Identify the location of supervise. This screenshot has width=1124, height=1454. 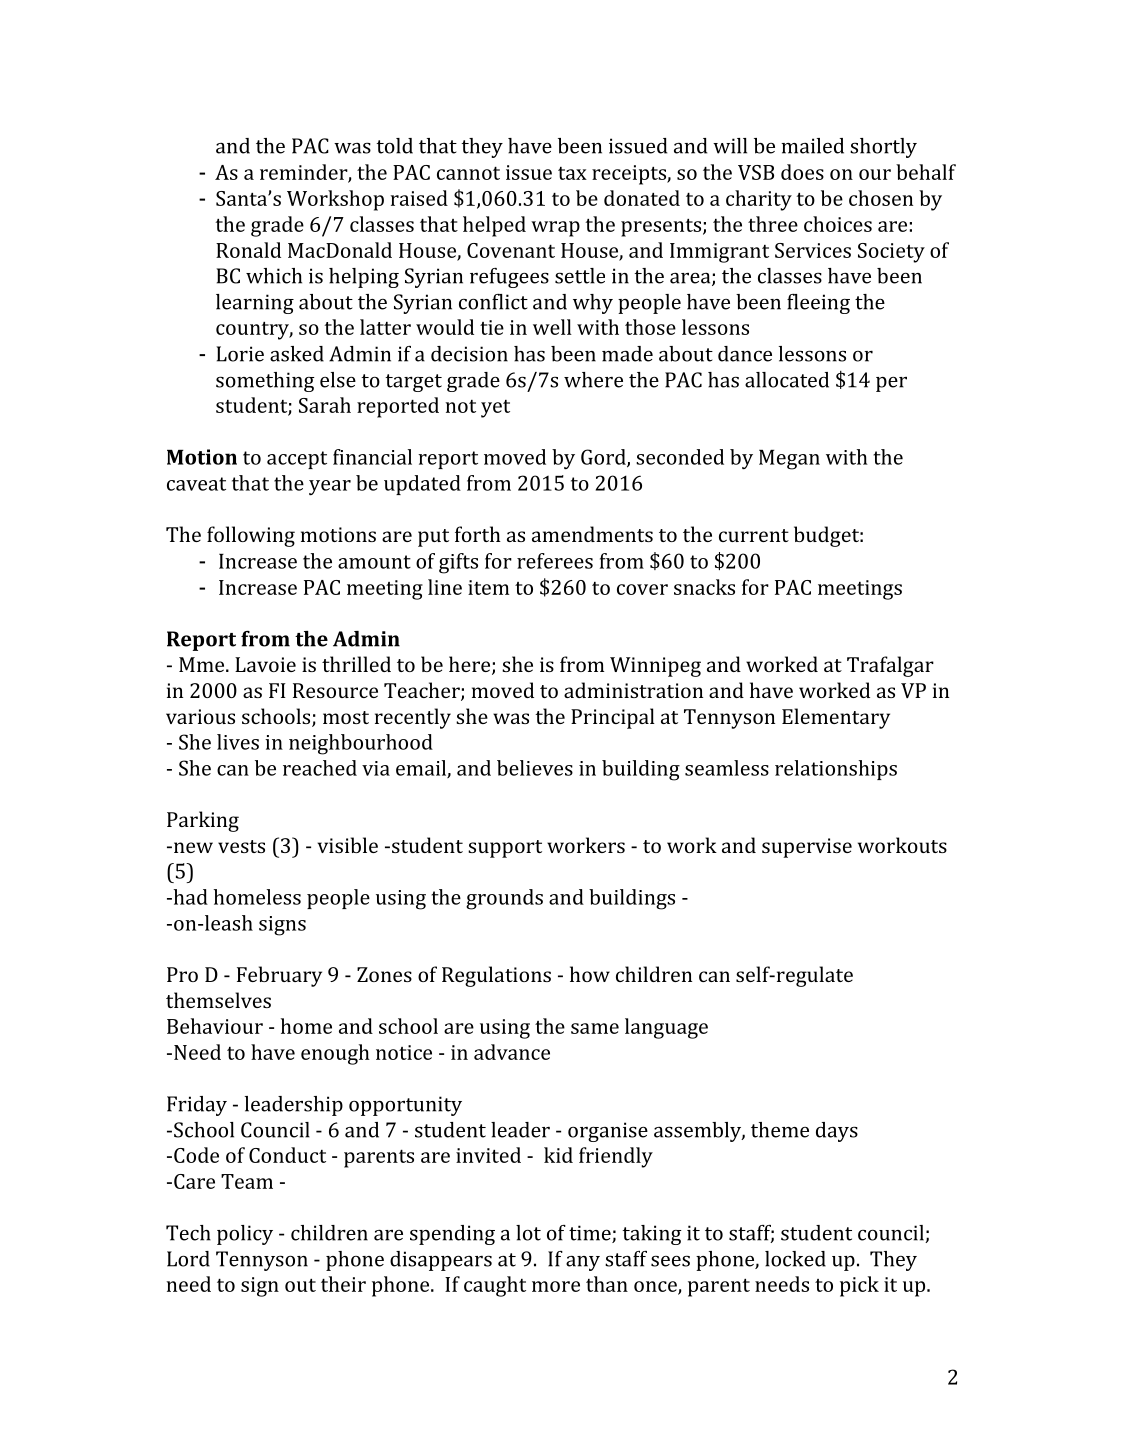
(807, 848).
